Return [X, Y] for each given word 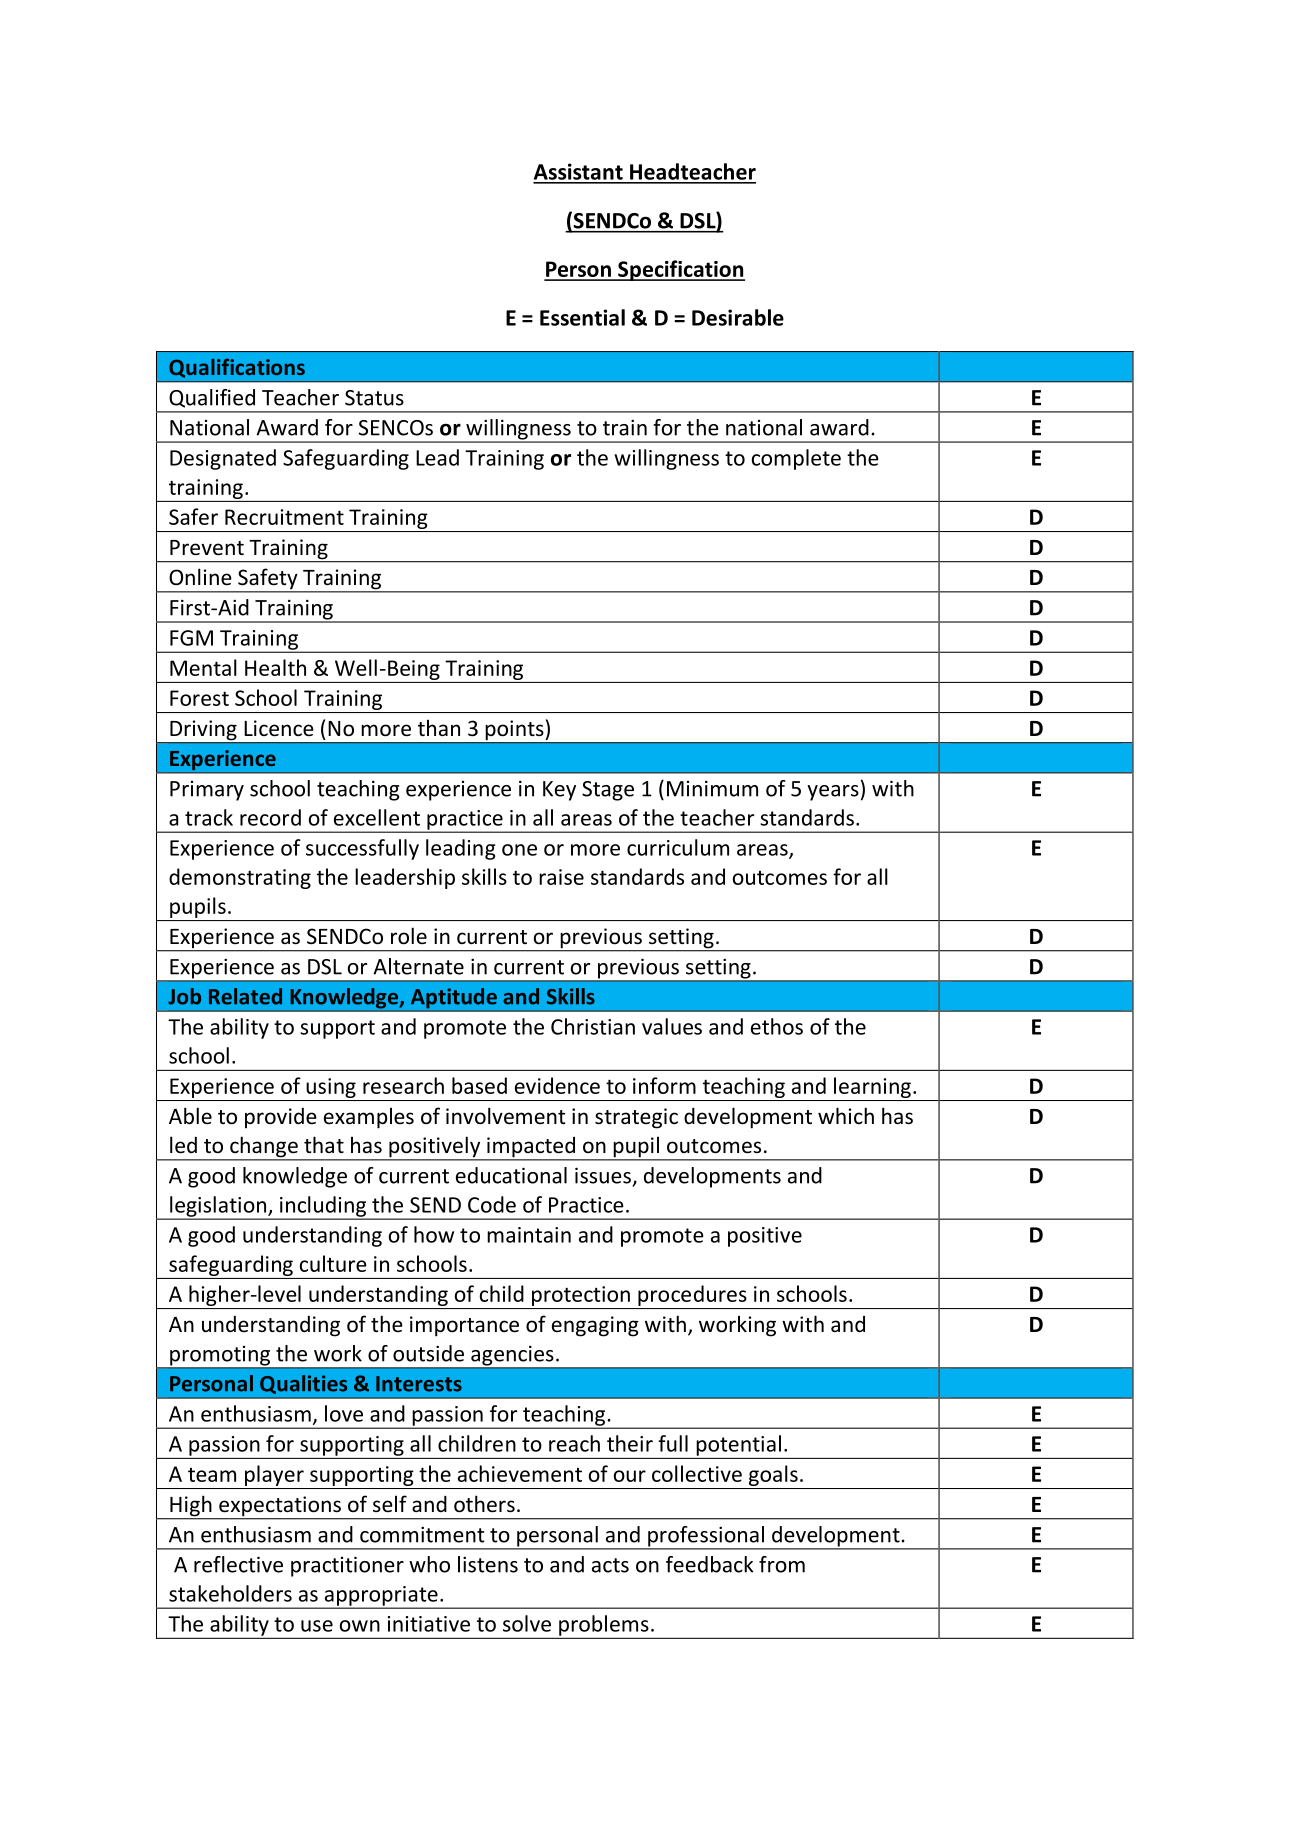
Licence [279, 728]
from [782, 1564]
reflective [238, 1564]
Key [559, 791]
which [846, 1116]
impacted [531, 1148]
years [833, 793]
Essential [582, 317]
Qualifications [237, 368]
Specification [680, 270]
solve [527, 1623]
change [264, 1148]
